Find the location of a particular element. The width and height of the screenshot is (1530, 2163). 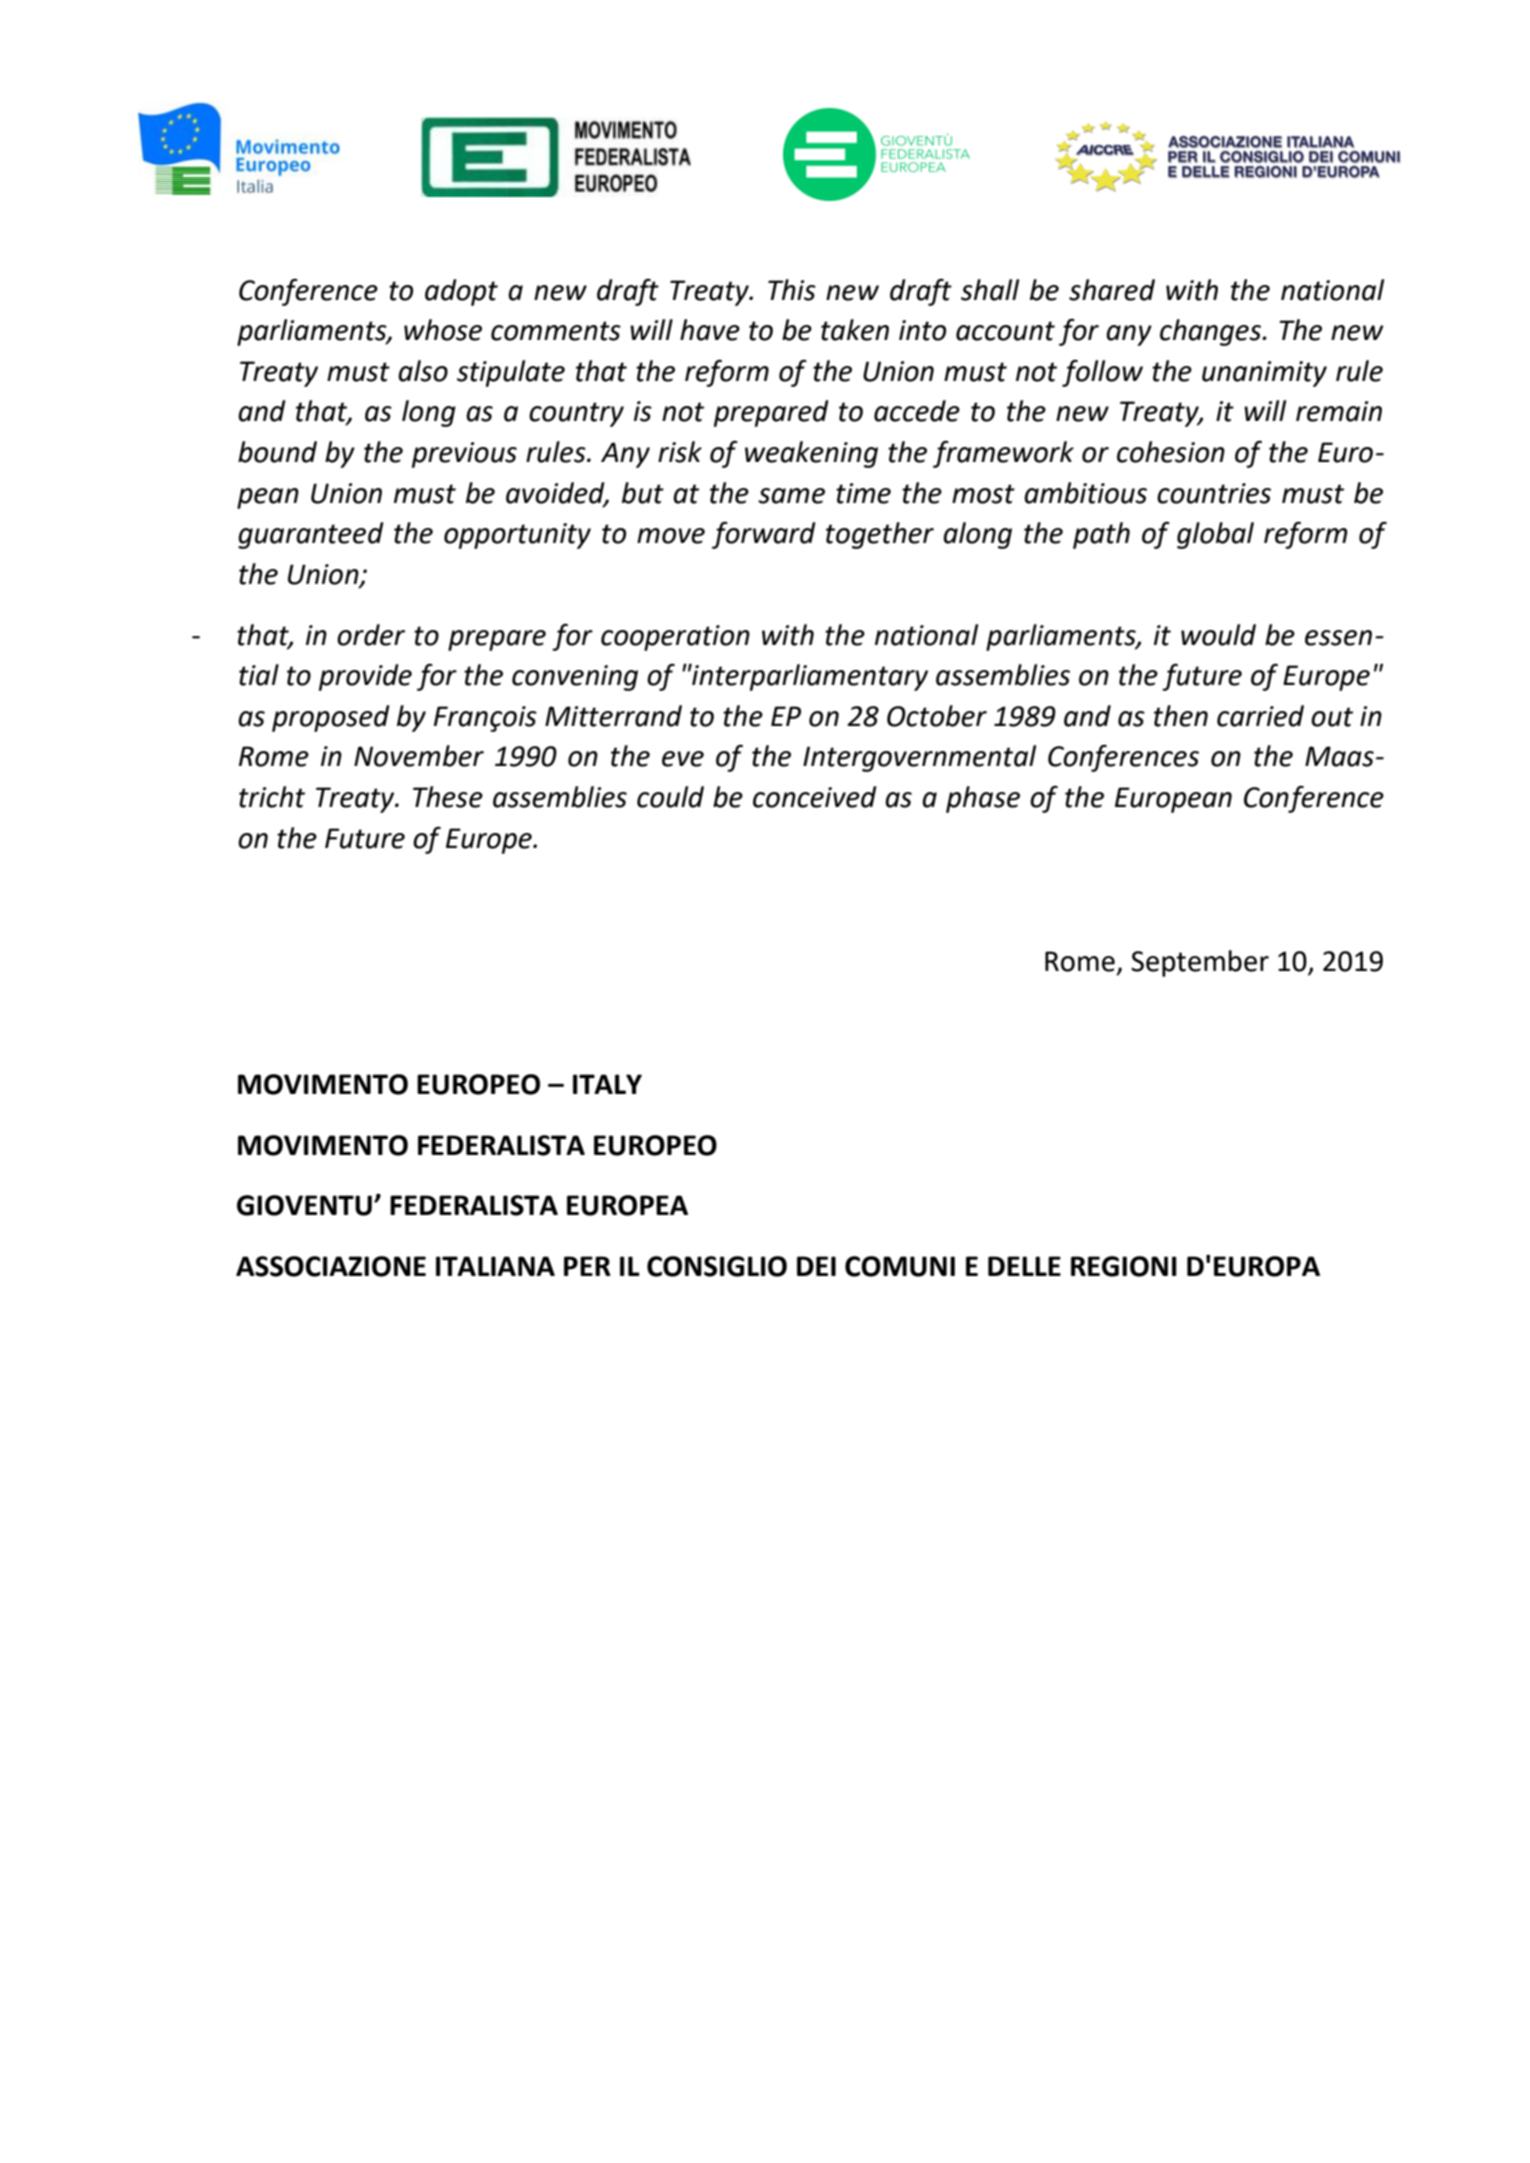

then is located at coordinates (1181, 716).
